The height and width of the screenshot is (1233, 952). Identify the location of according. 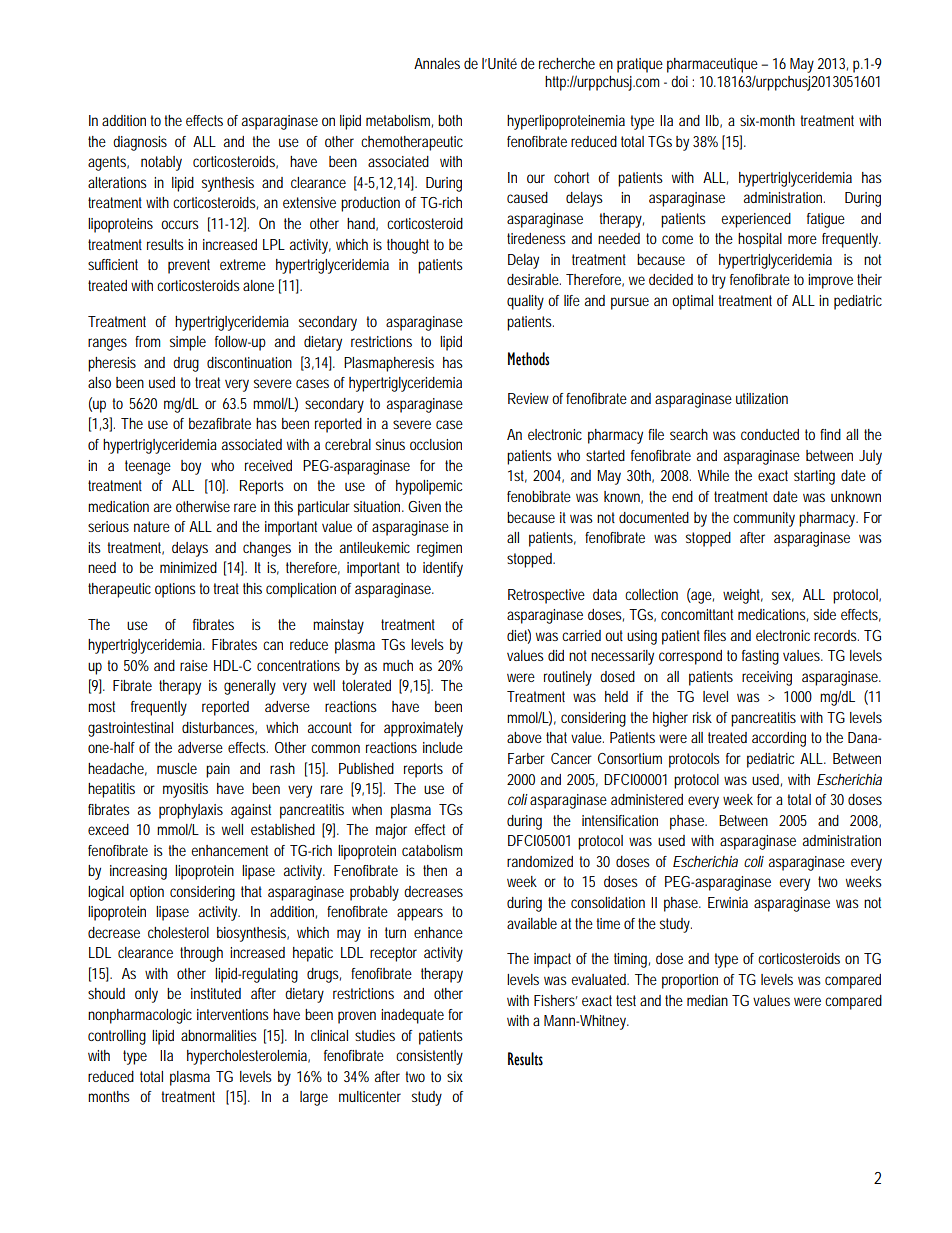
(779, 739).
